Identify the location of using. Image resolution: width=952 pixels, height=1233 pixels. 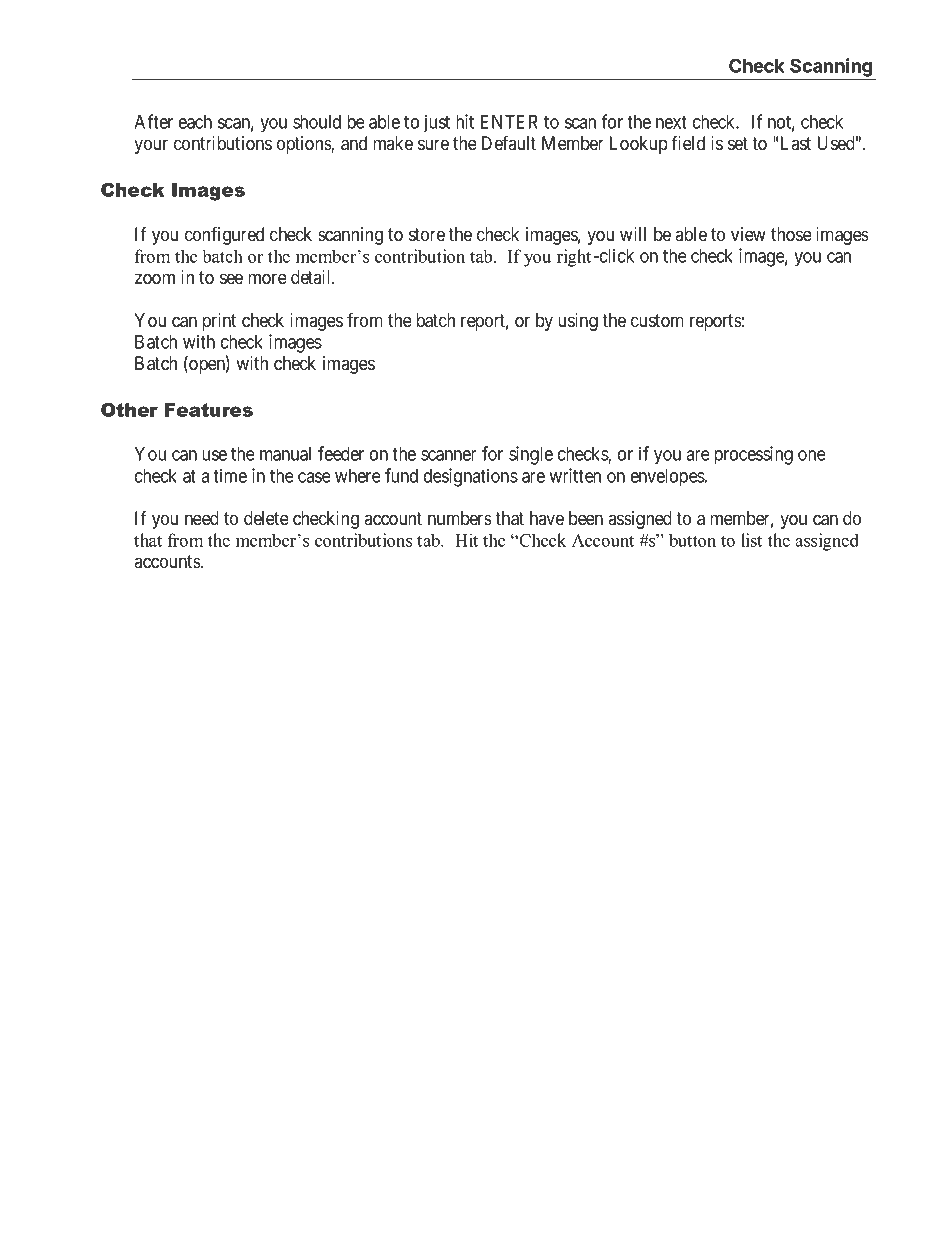
(578, 322).
